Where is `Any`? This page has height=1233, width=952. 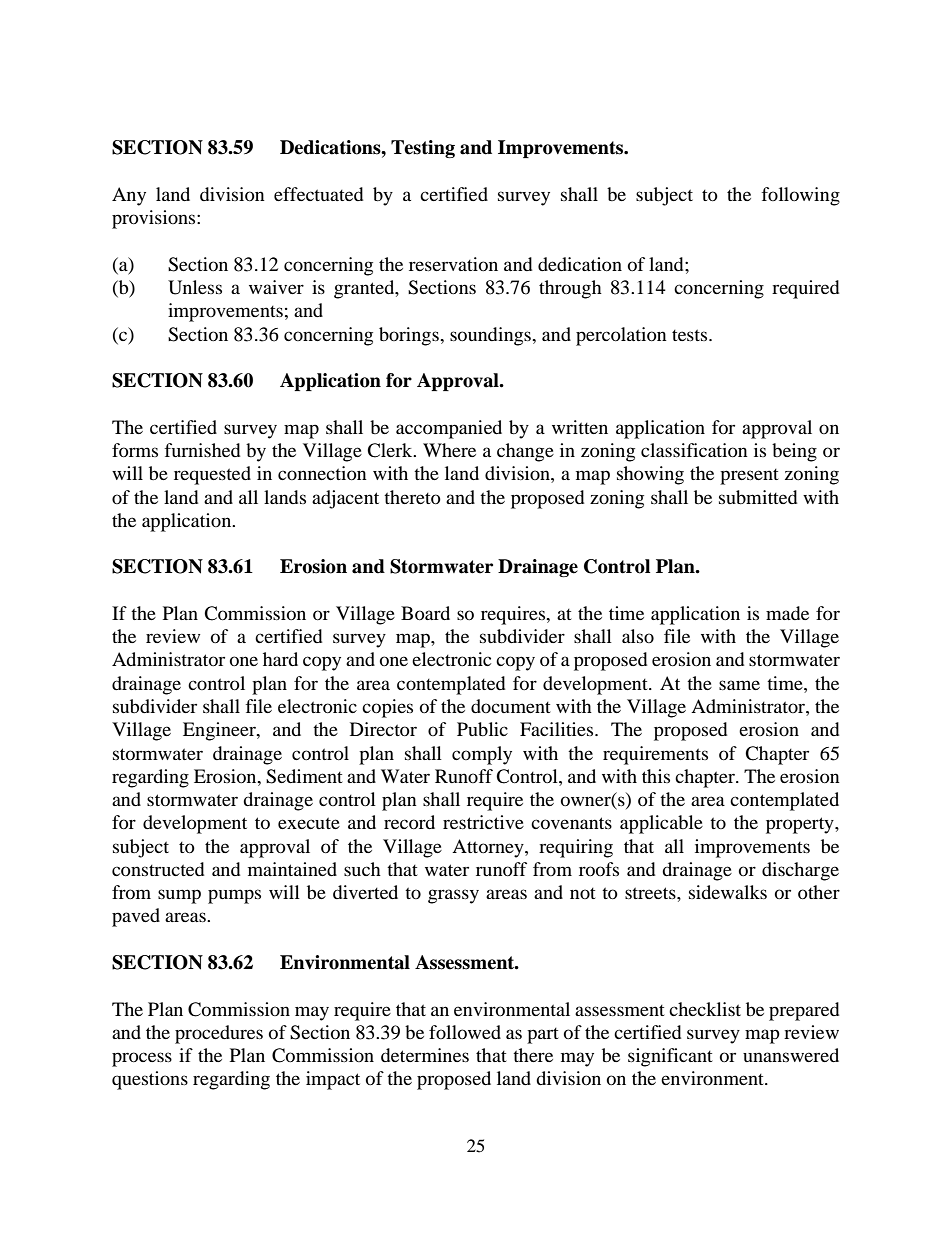
Any is located at coordinates (129, 196).
